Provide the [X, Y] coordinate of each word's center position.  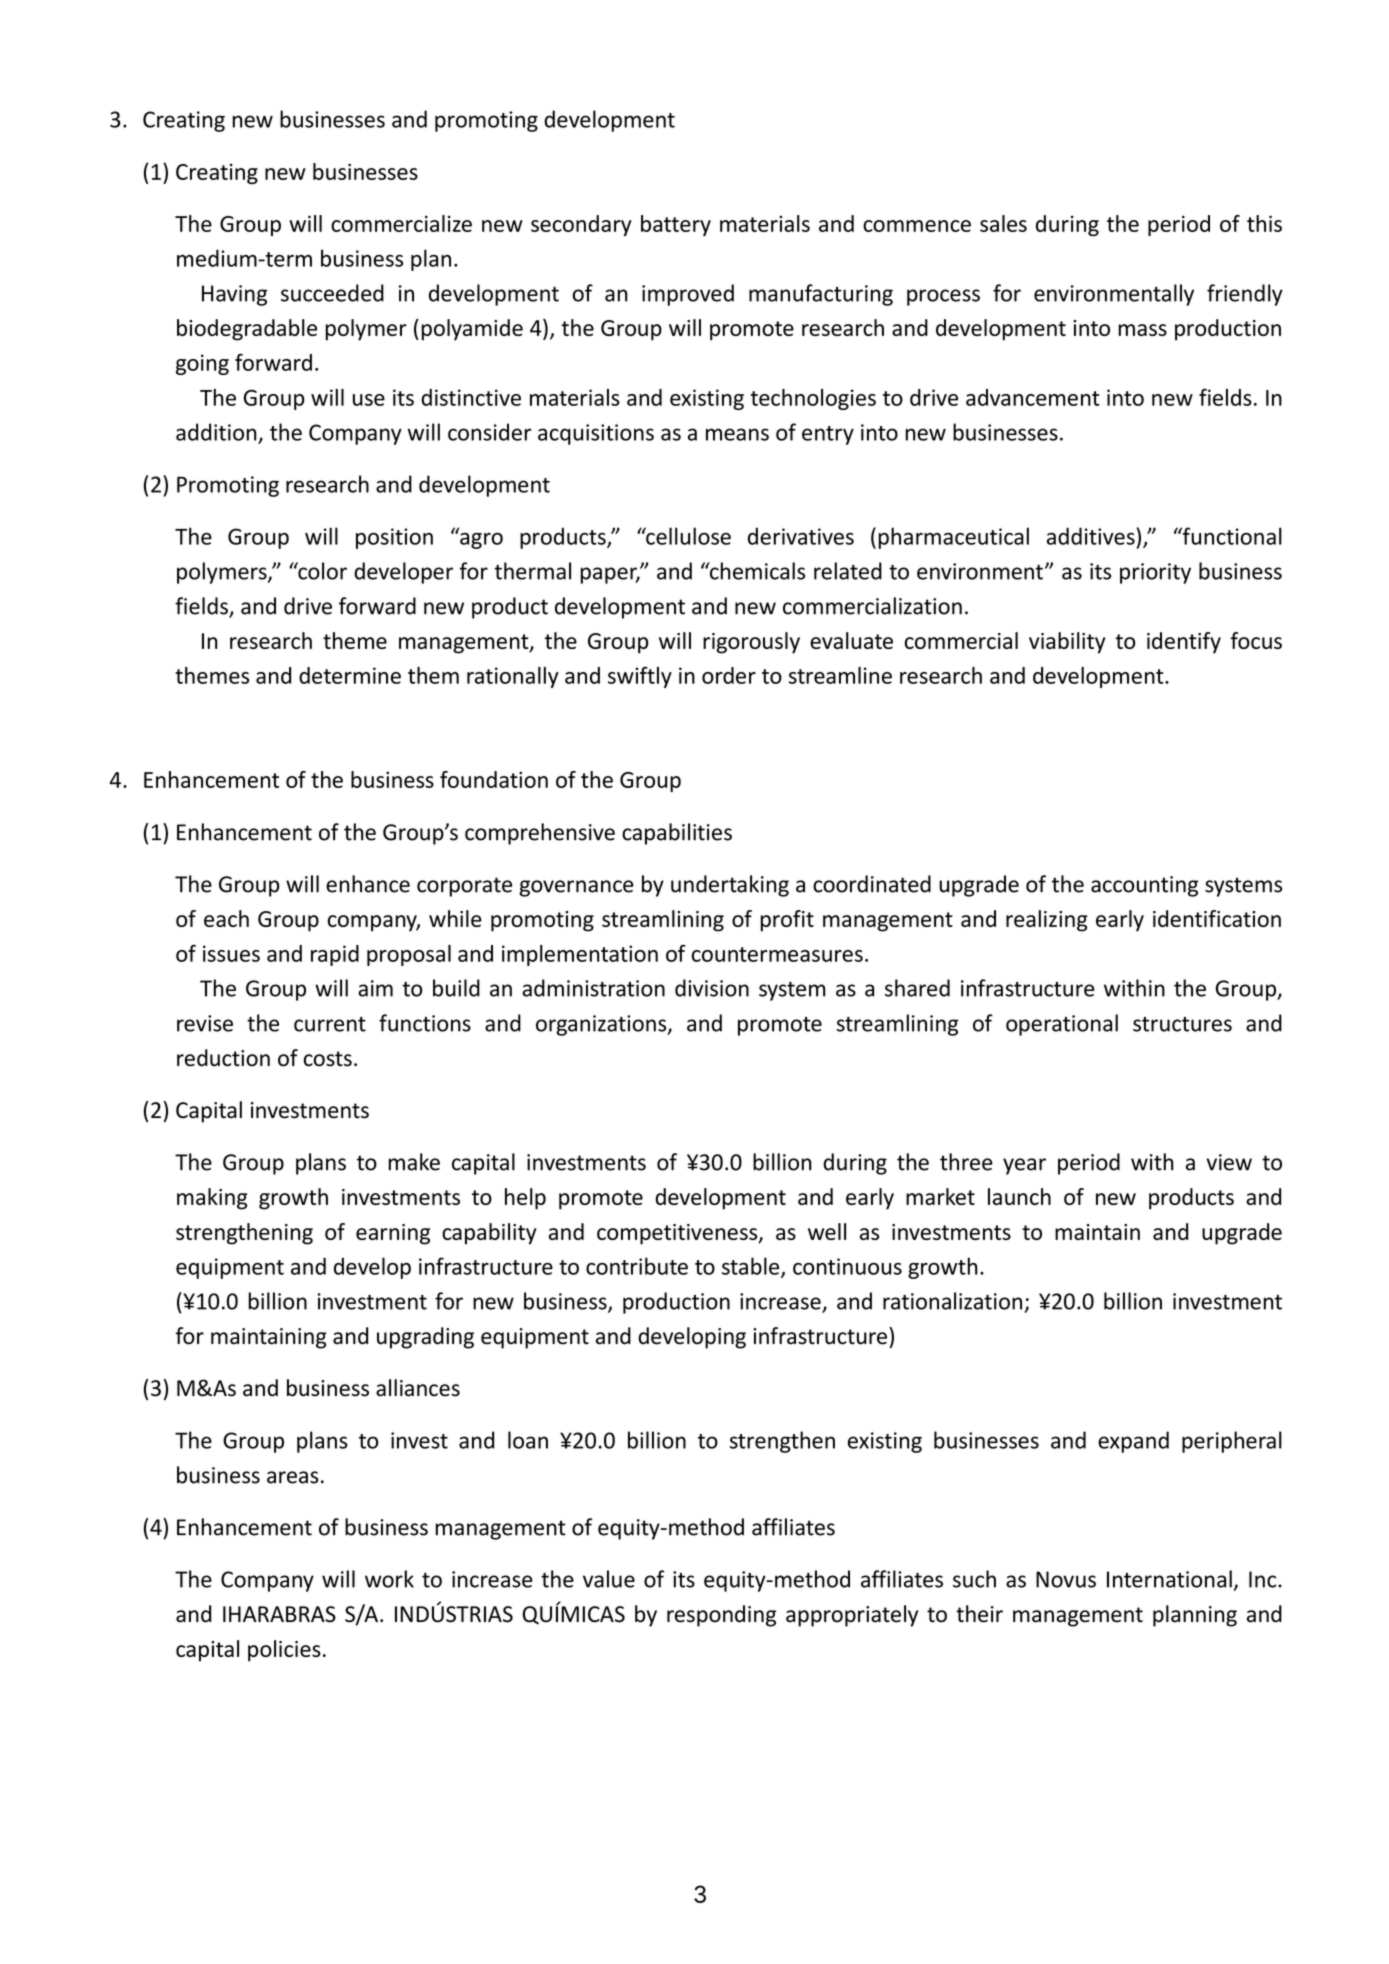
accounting [1144, 886]
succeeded [332, 293]
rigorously [751, 643]
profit [787, 921]
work [389, 1579]
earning [393, 1234]
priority [1155, 573]
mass [1142, 330]
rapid [335, 955]
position [394, 538]
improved [688, 295]
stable [752, 1267]
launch [1019, 1196]
